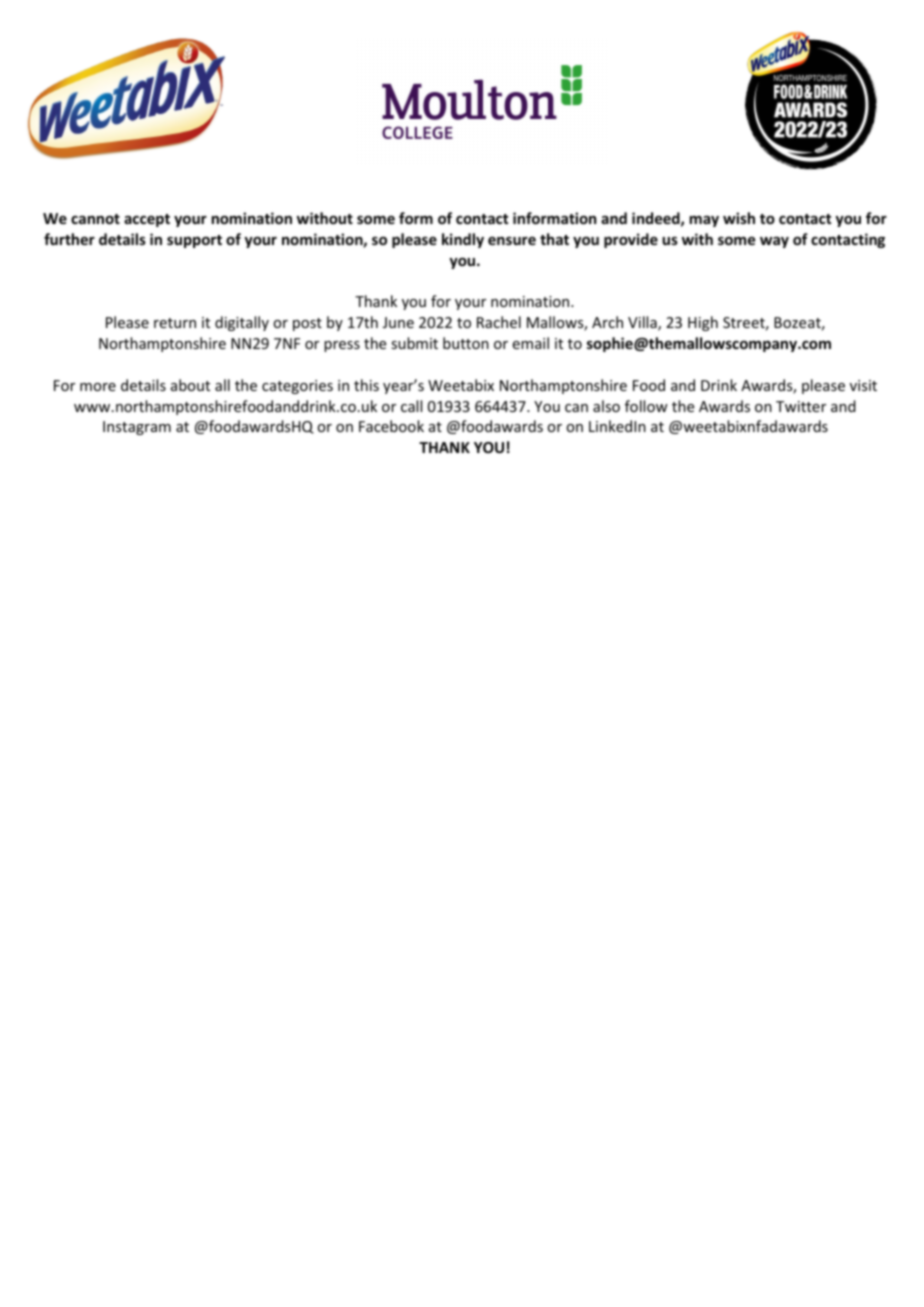 This document has width=924, height=1307. I want to click on High, so click(703, 323).
